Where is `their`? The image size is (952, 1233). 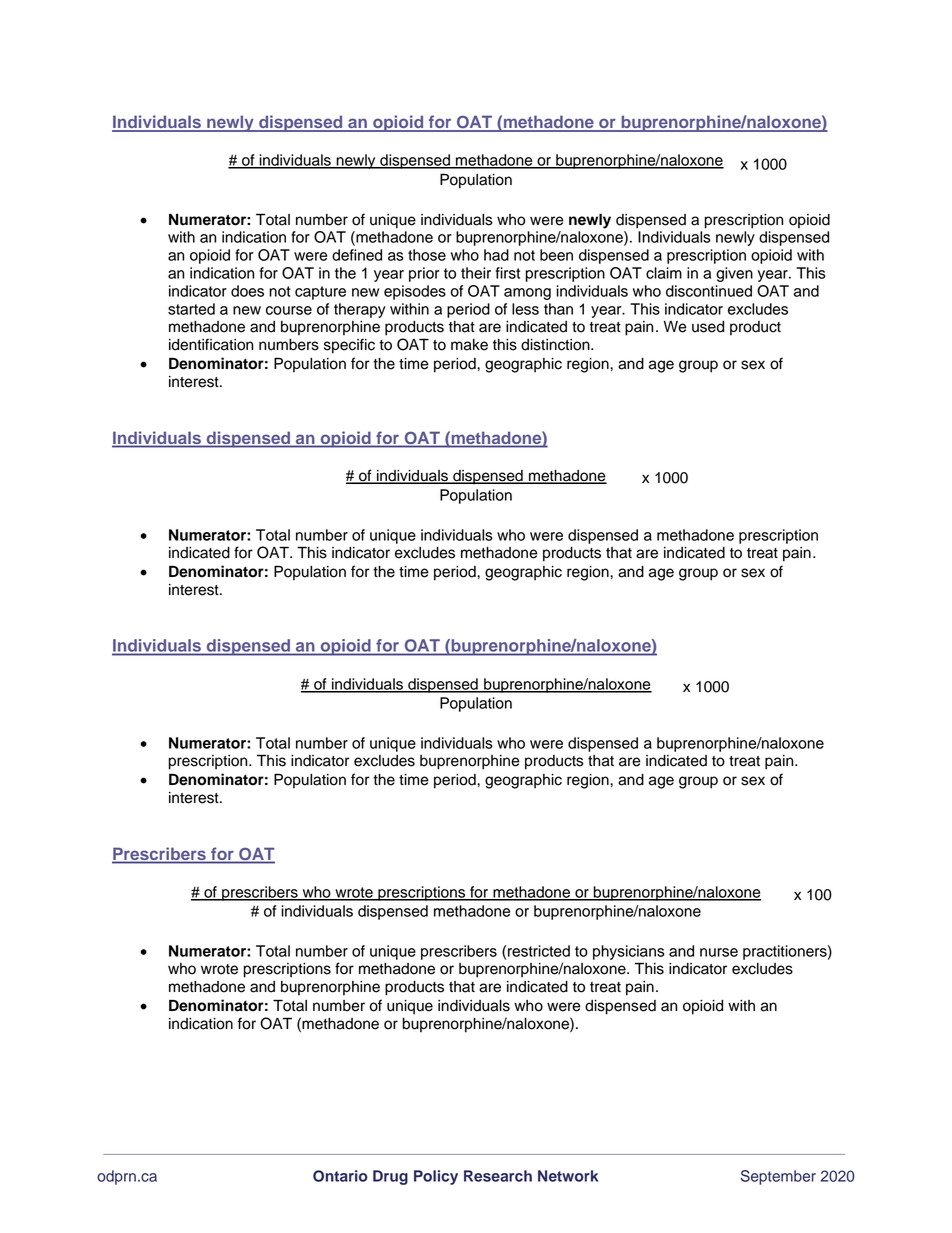
their is located at coordinates (476, 273).
